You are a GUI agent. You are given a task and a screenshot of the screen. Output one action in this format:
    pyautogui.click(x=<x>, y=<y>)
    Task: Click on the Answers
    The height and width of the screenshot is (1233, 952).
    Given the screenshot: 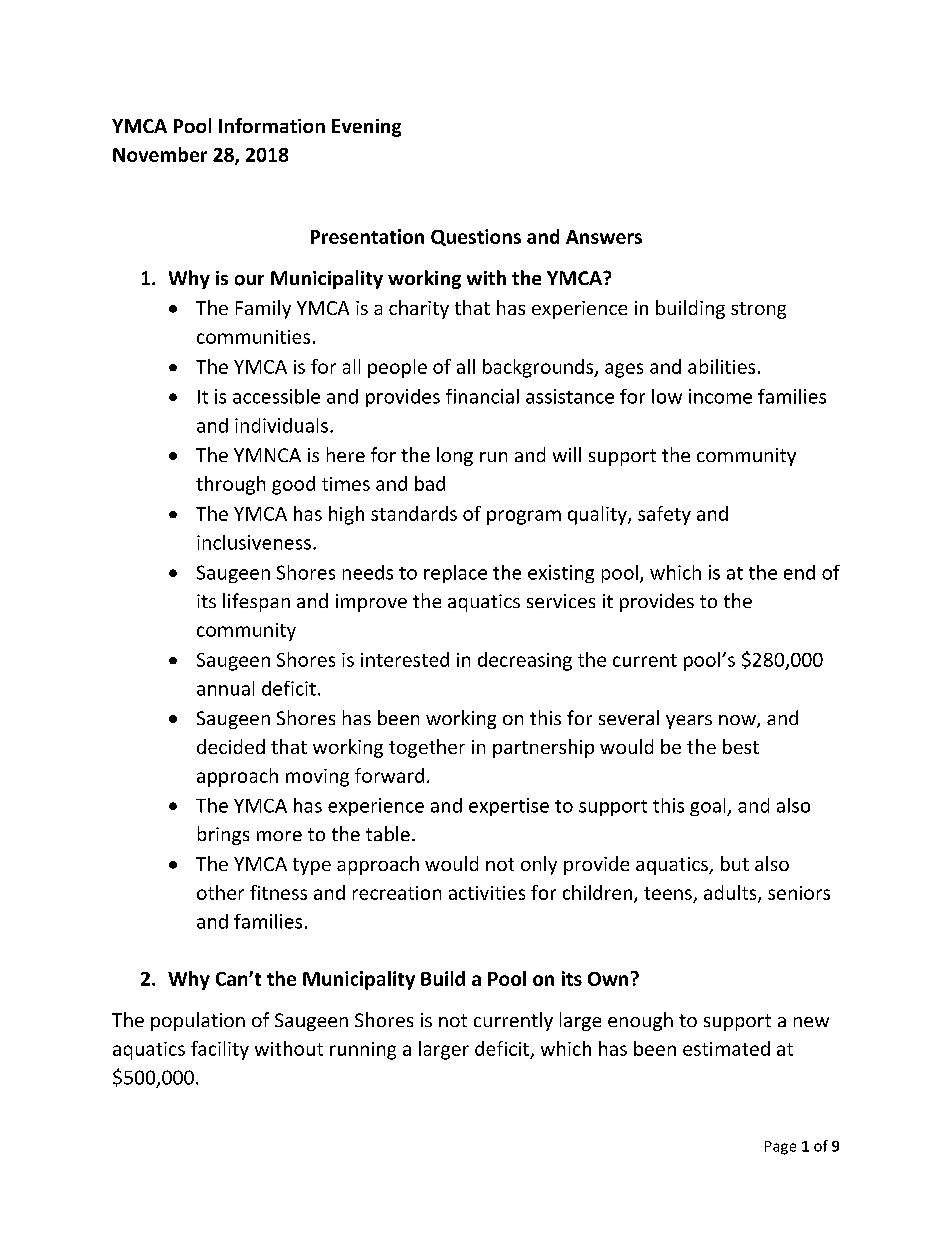 What is the action you would take?
    pyautogui.click(x=604, y=237)
